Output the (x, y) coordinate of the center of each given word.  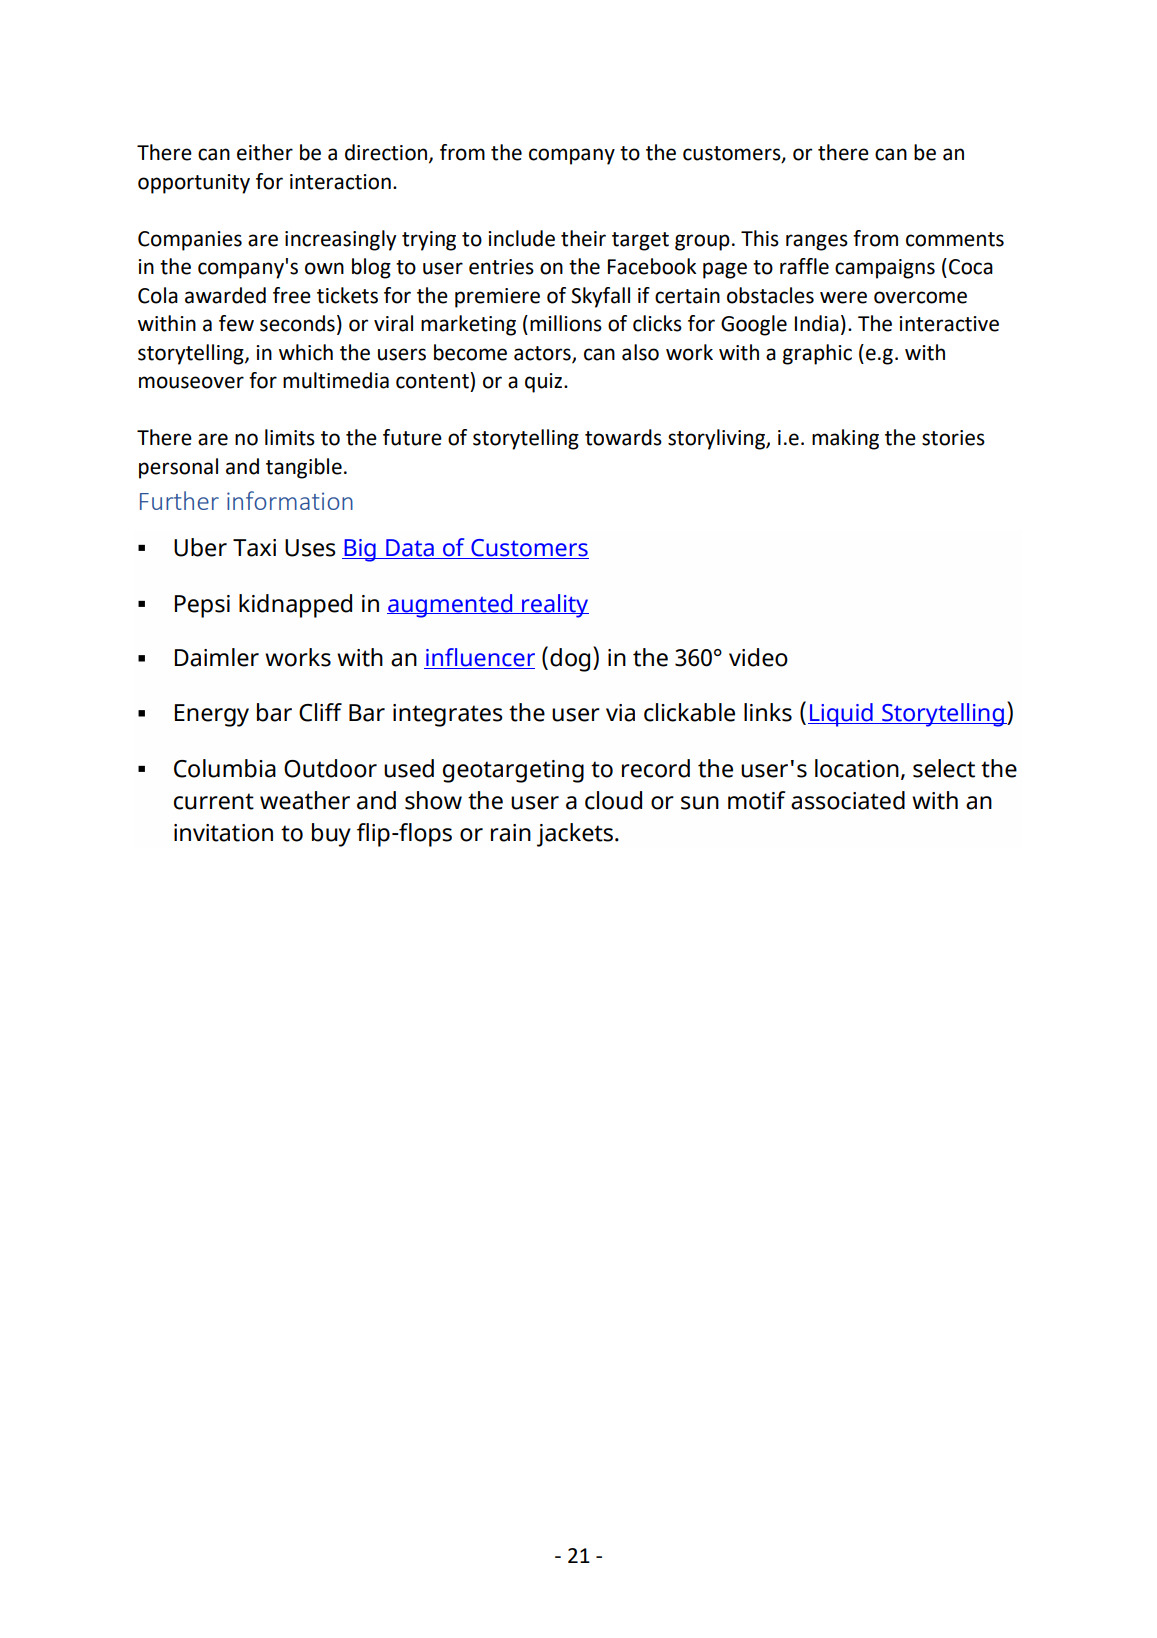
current (214, 801)
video (758, 657)
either (265, 152)
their (583, 238)
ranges (817, 242)
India (817, 323)
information (290, 500)
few (236, 323)
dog (570, 660)
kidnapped (295, 606)
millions (566, 323)
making (845, 439)
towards (623, 437)
